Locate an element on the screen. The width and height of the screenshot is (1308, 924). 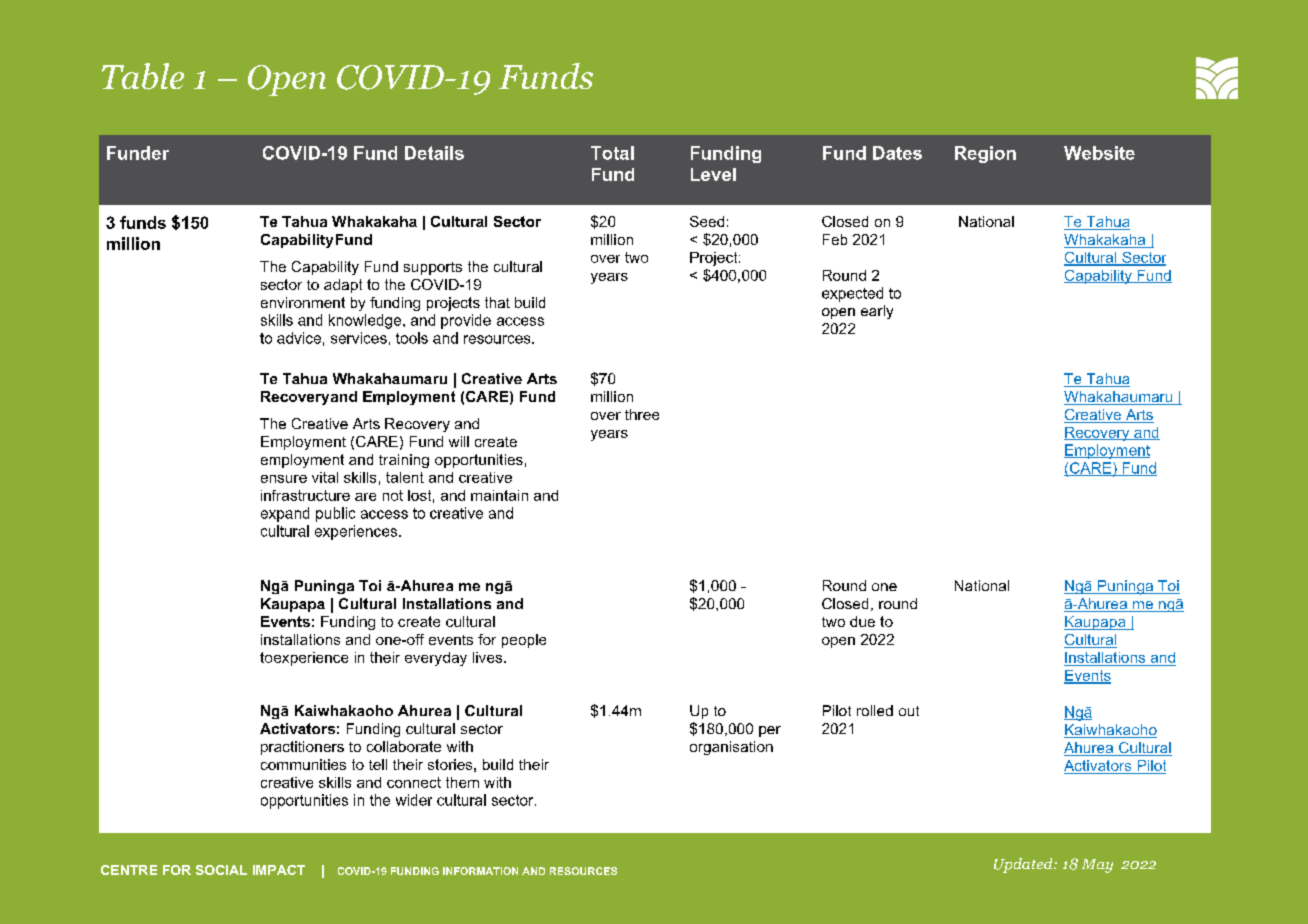
three is located at coordinates (642, 414).
